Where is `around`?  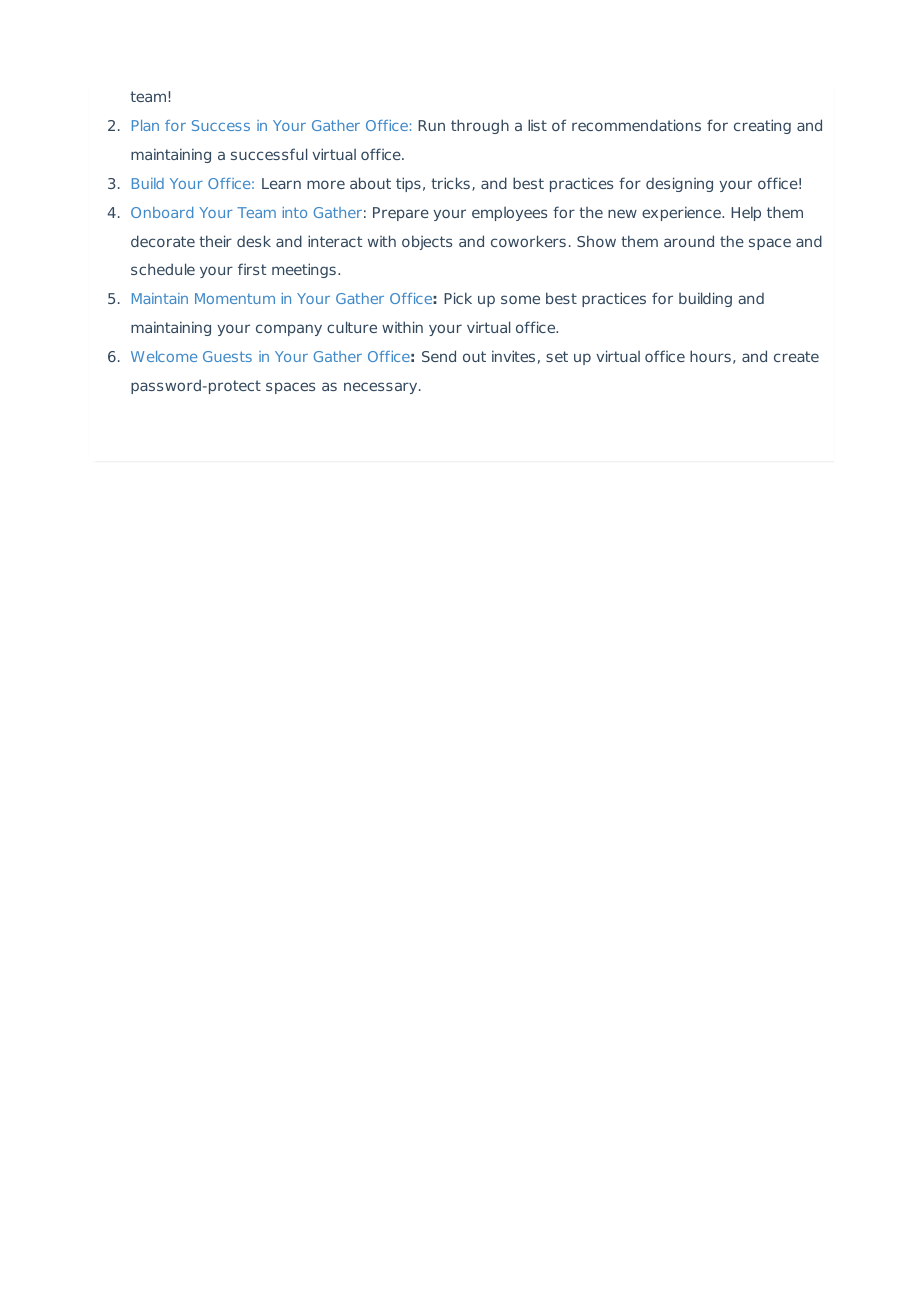
around is located at coordinates (689, 241).
